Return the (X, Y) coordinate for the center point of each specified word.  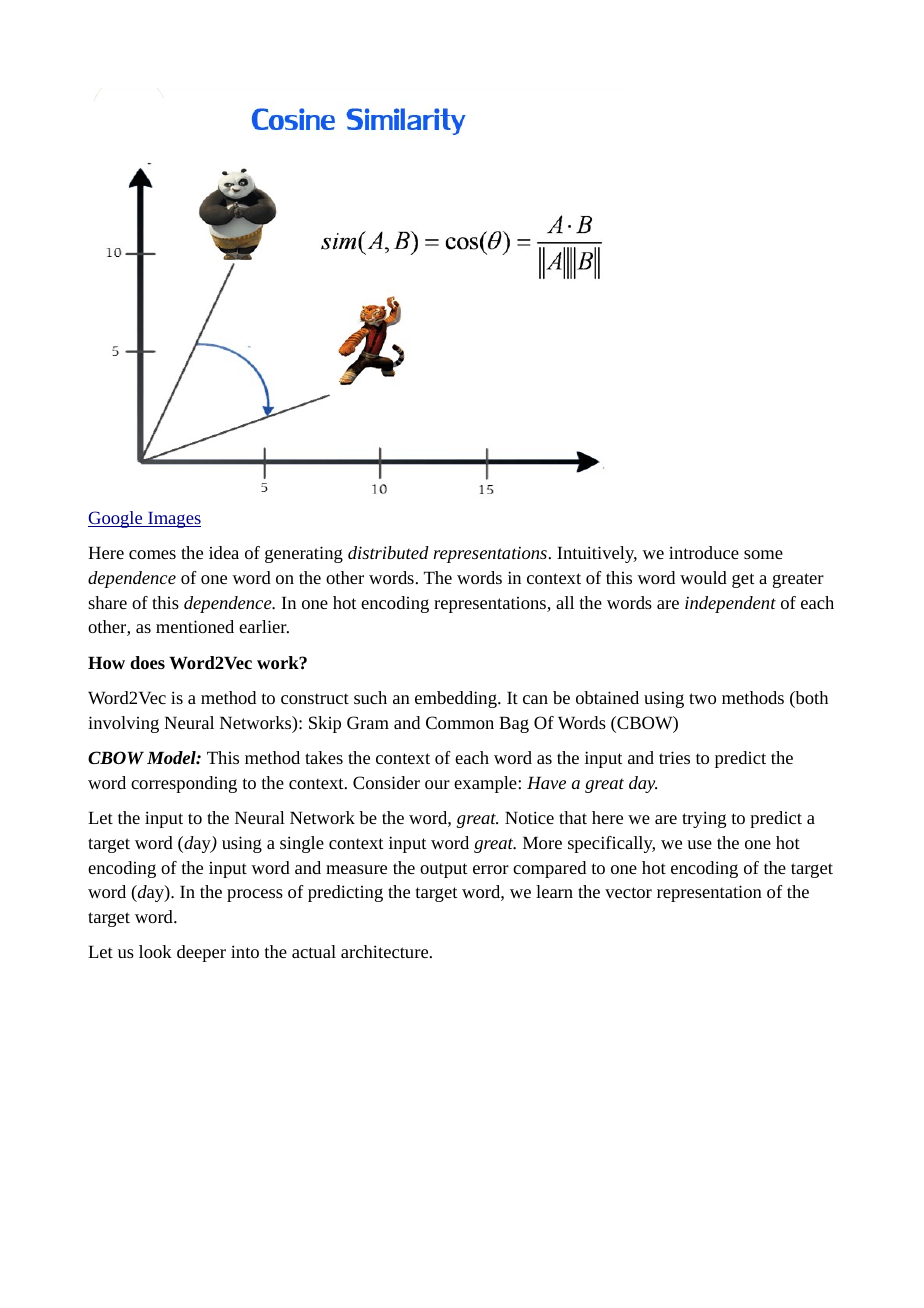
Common (460, 722)
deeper (201, 953)
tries (674, 757)
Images (173, 520)
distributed (388, 552)
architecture (386, 951)
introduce (704, 552)
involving (123, 724)
